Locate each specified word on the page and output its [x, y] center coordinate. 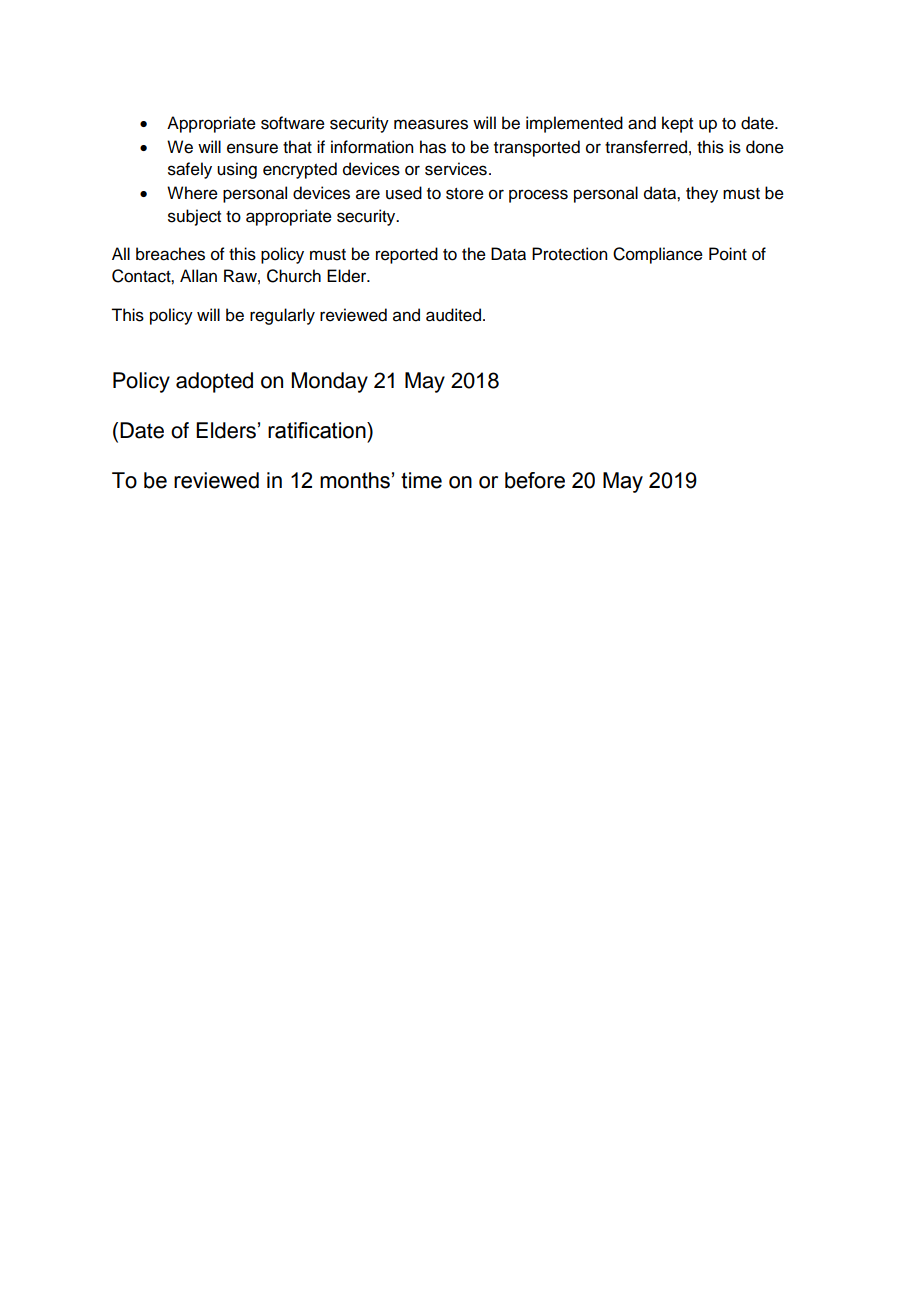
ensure [252, 148]
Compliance [658, 255]
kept [677, 124]
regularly [282, 316]
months [355, 480]
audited [455, 315]
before [535, 480]
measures [431, 124]
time [421, 480]
